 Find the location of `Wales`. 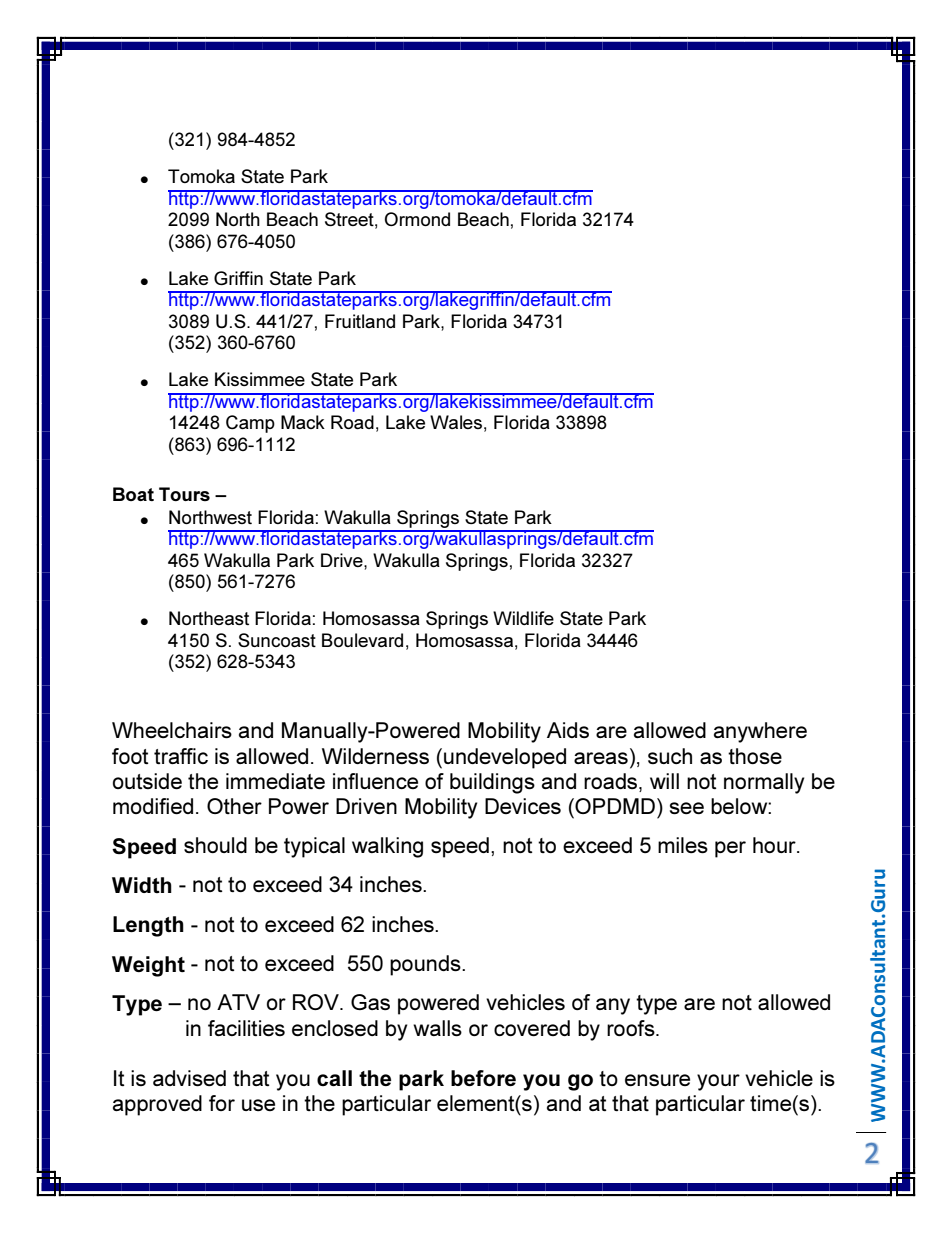

Wales is located at coordinates (456, 422).
